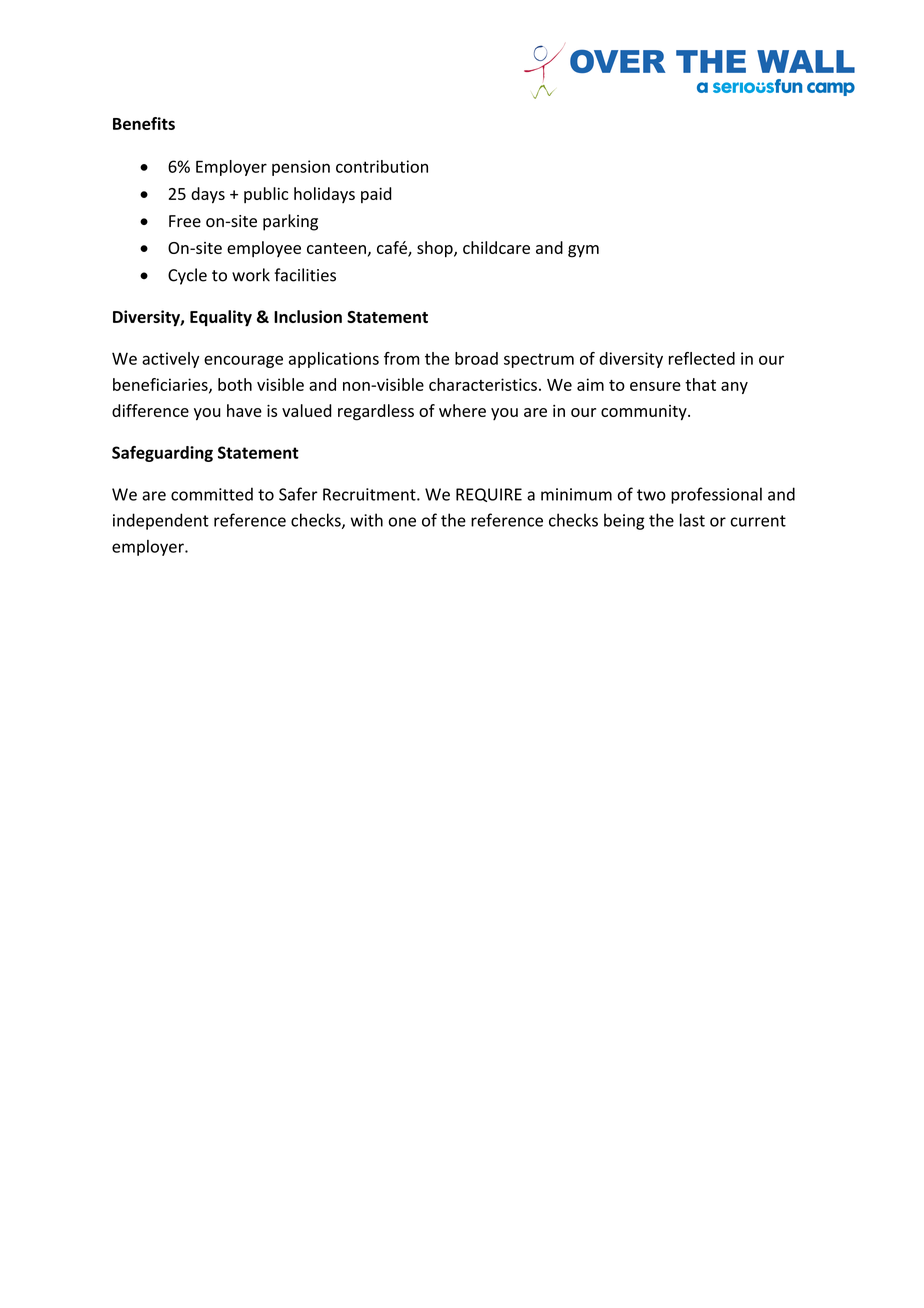 The width and height of the screenshot is (924, 1308). What do you see at coordinates (382, 166) in the screenshot?
I see `contribution` at bounding box center [382, 166].
